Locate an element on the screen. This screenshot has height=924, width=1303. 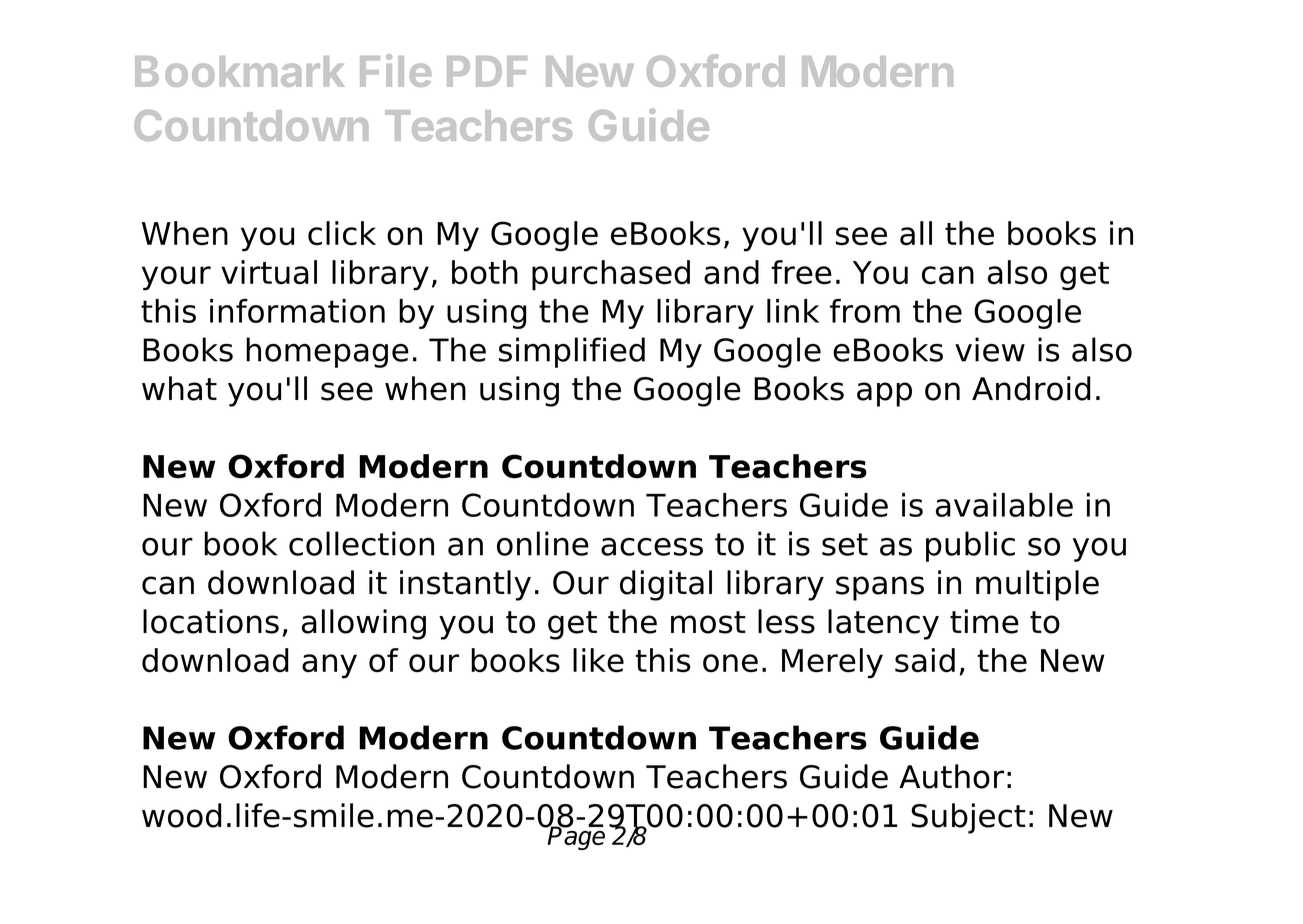
PDF is located at coordinates (487, 71).
